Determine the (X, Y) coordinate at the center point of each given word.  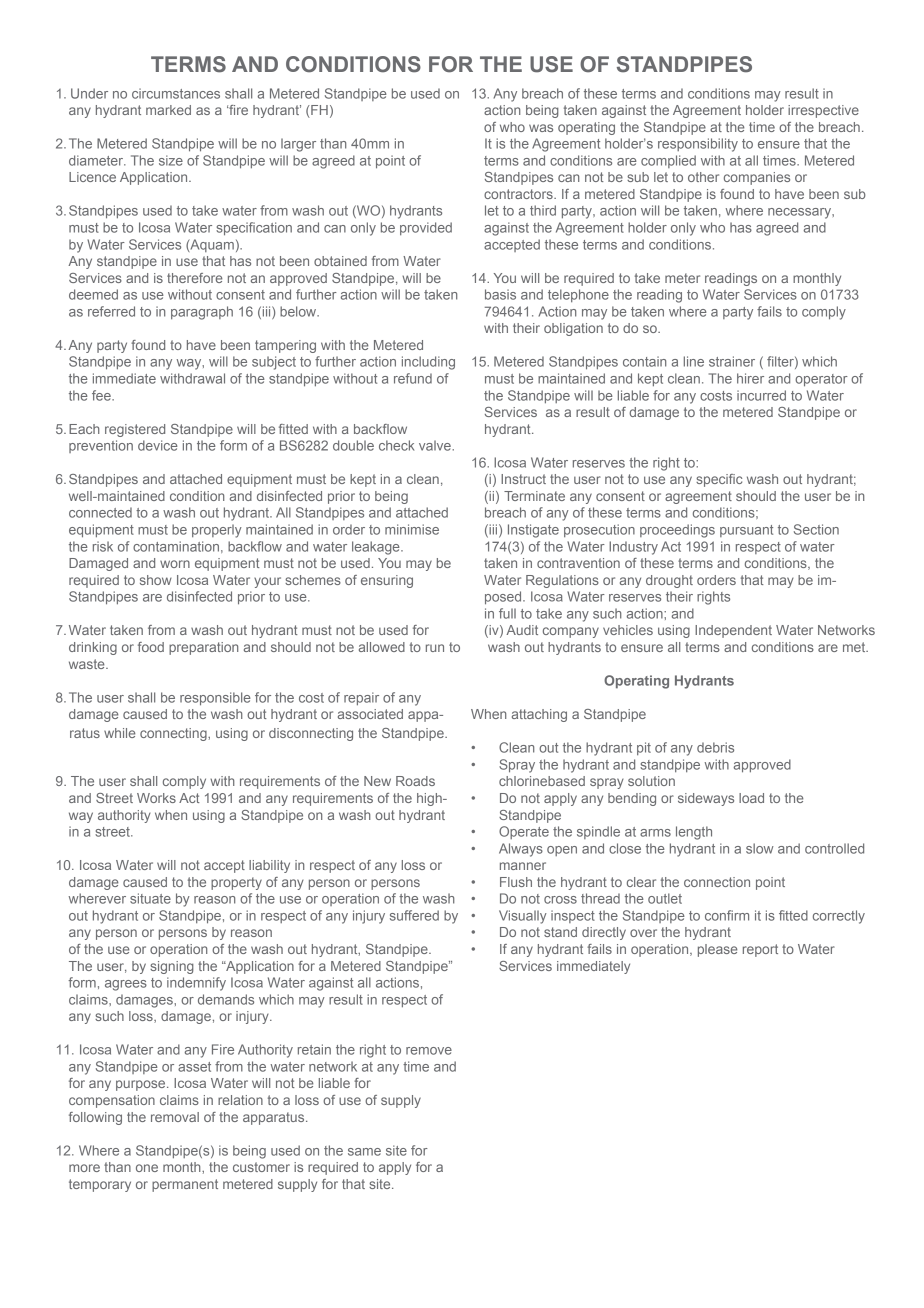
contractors (519, 194)
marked (168, 110)
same (364, 1152)
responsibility (698, 145)
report (760, 950)
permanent (185, 1185)
